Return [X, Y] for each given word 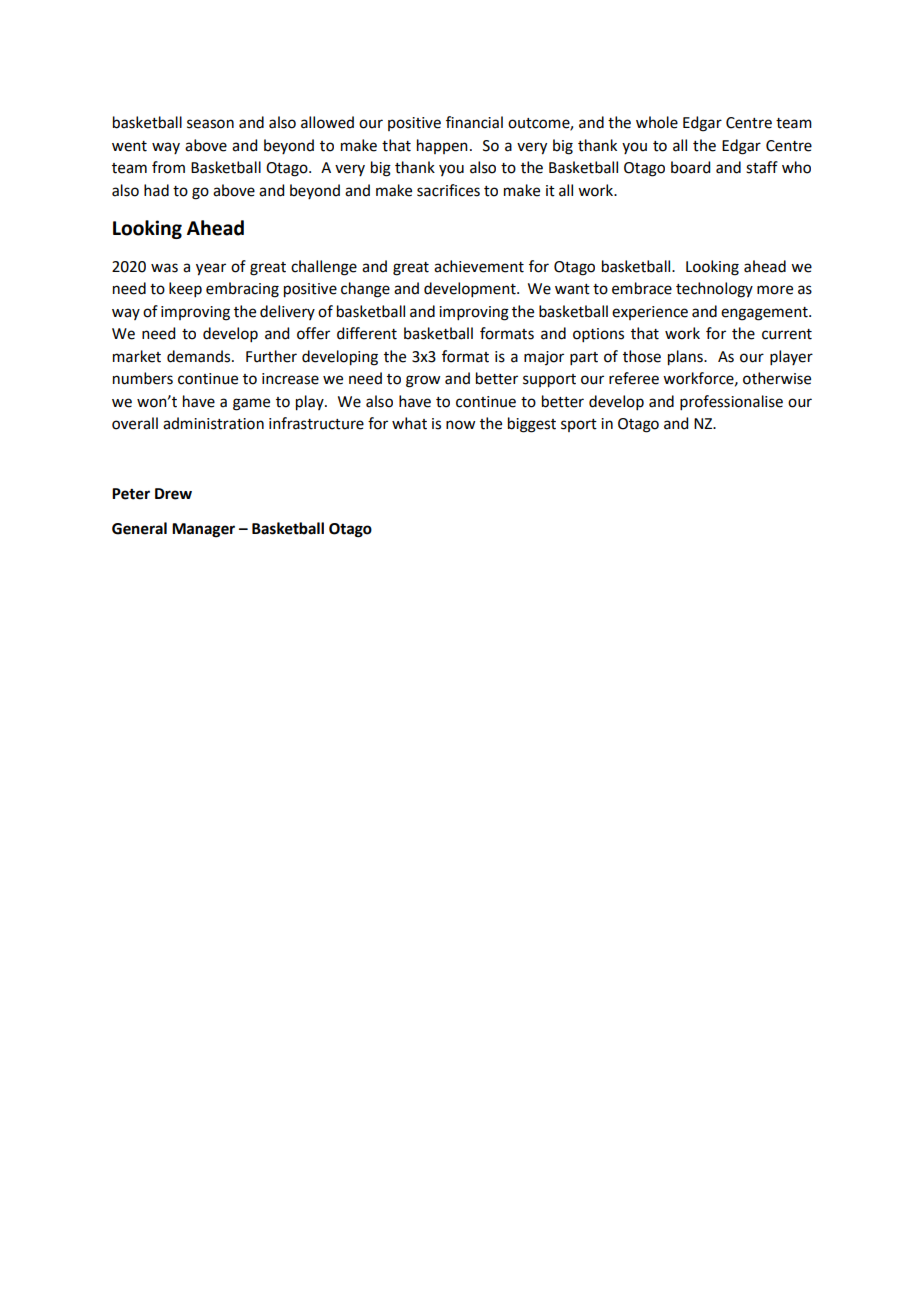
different [367, 333]
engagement [765, 314]
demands [200, 356]
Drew [173, 494]
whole [657, 122]
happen [442, 146]
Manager [203, 530]
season [210, 124]
